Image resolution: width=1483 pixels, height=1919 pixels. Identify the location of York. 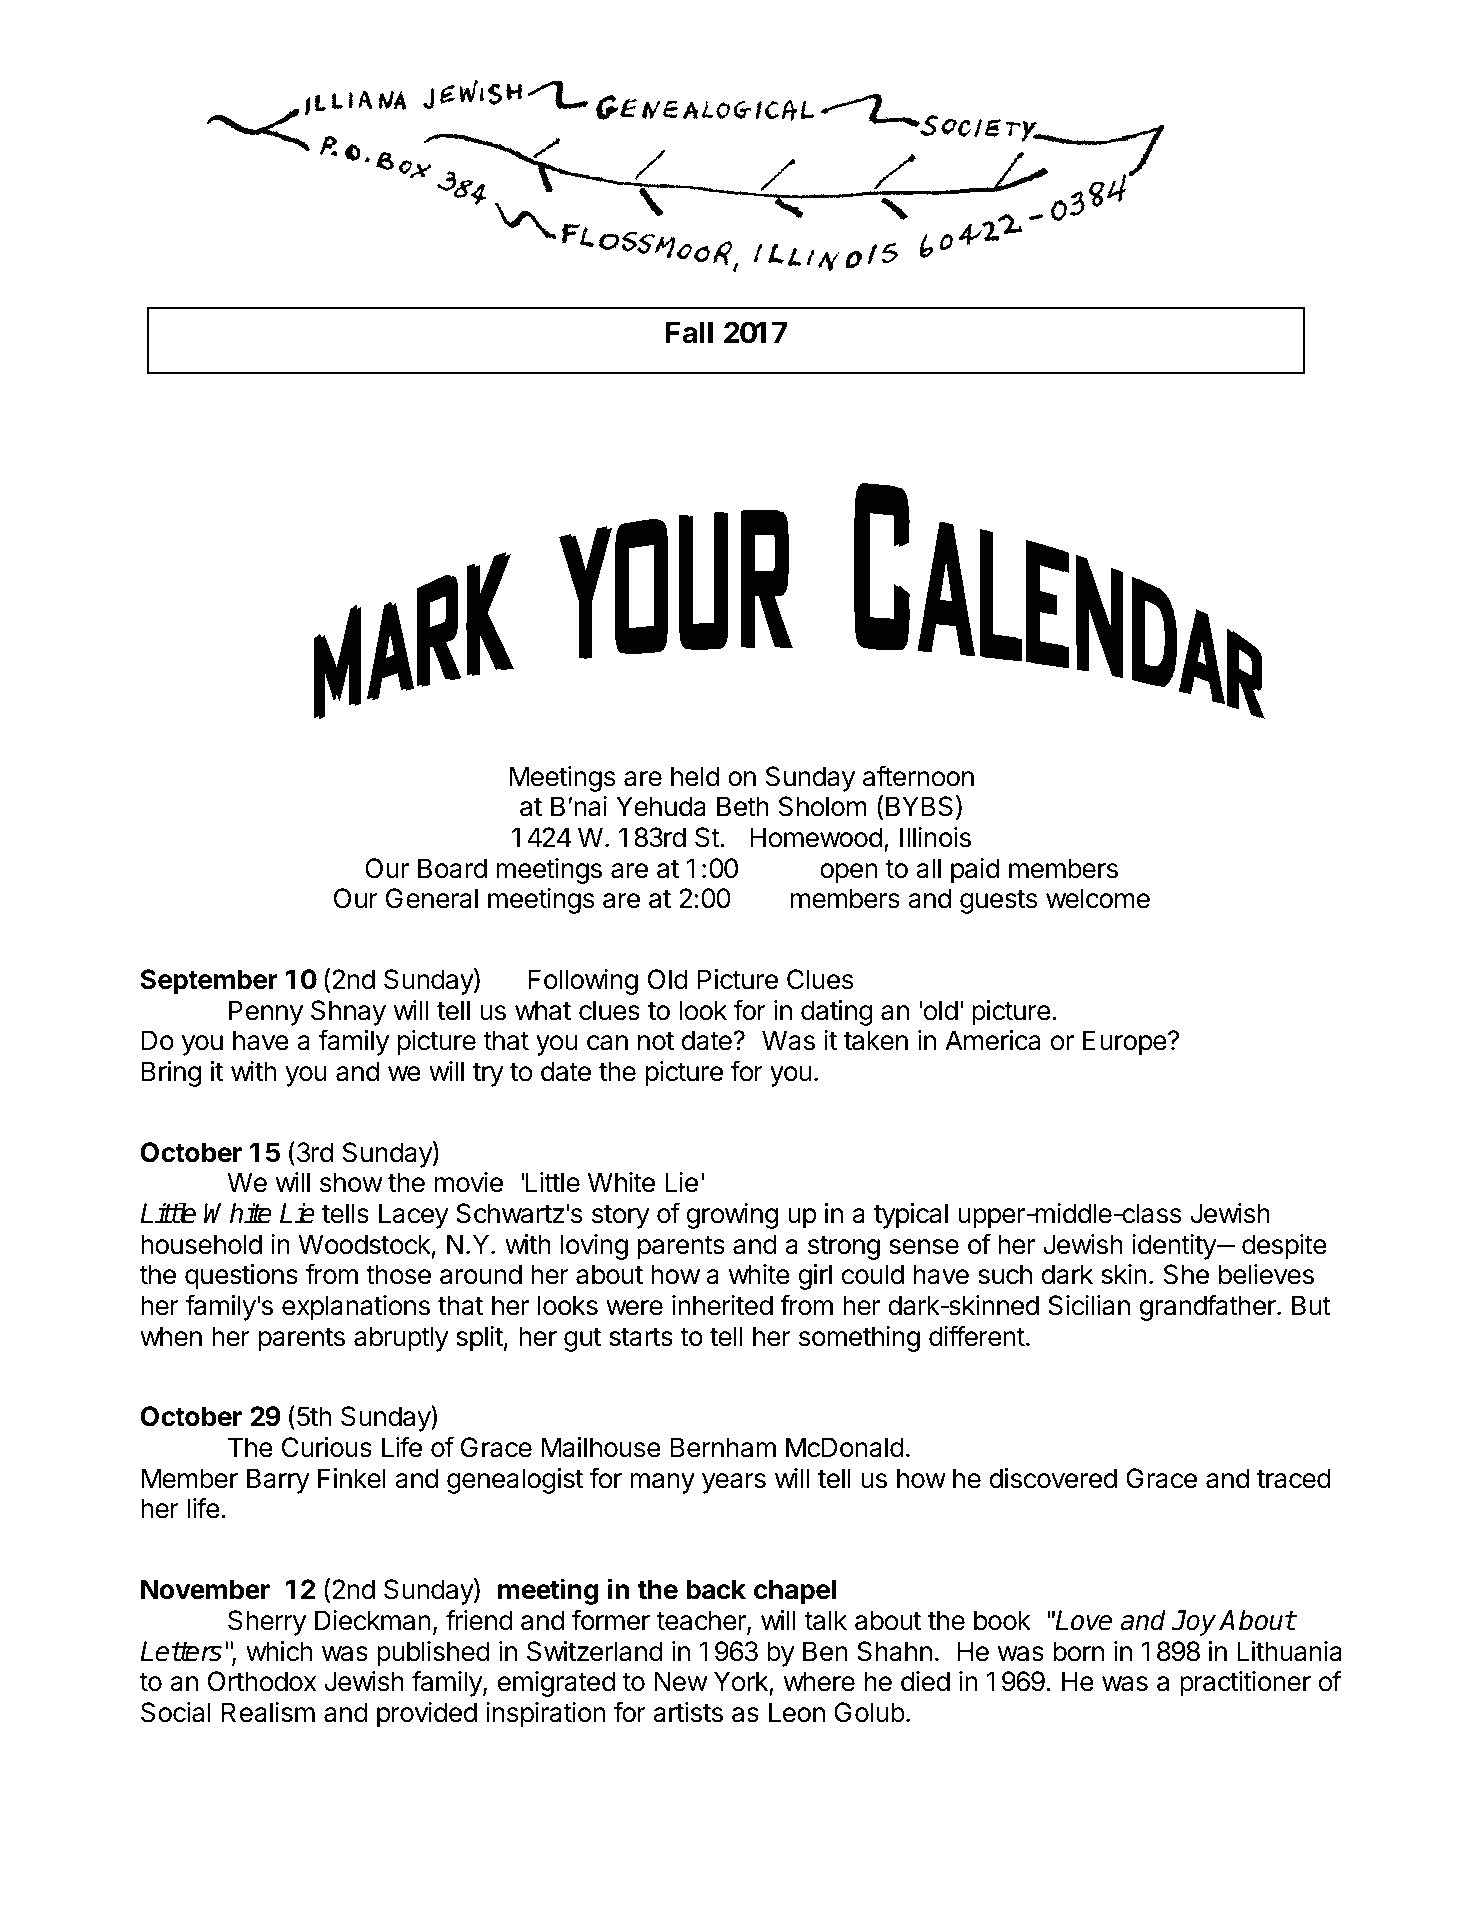
(742, 1682).
